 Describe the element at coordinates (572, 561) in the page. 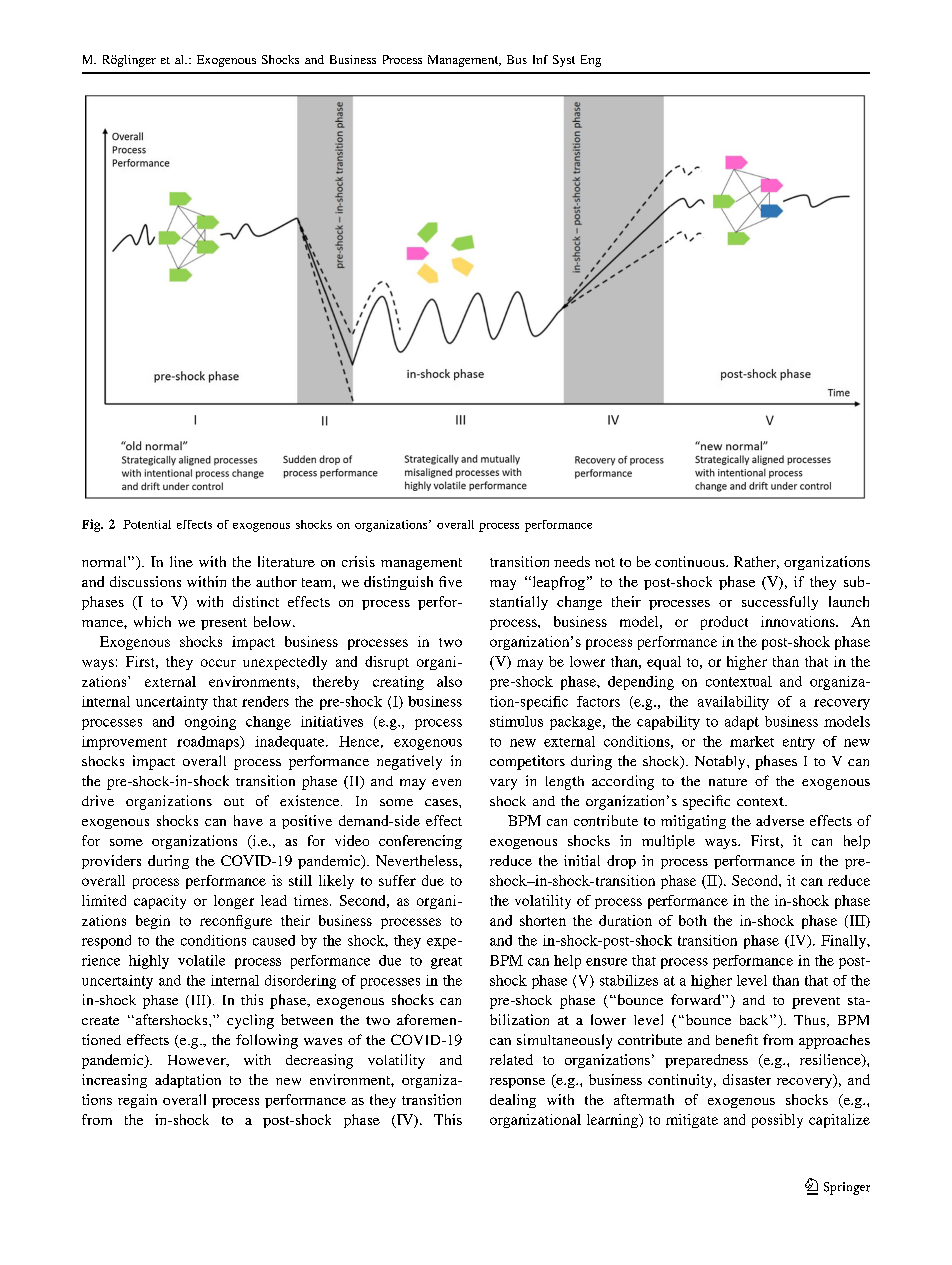

I see `needs` at that location.
